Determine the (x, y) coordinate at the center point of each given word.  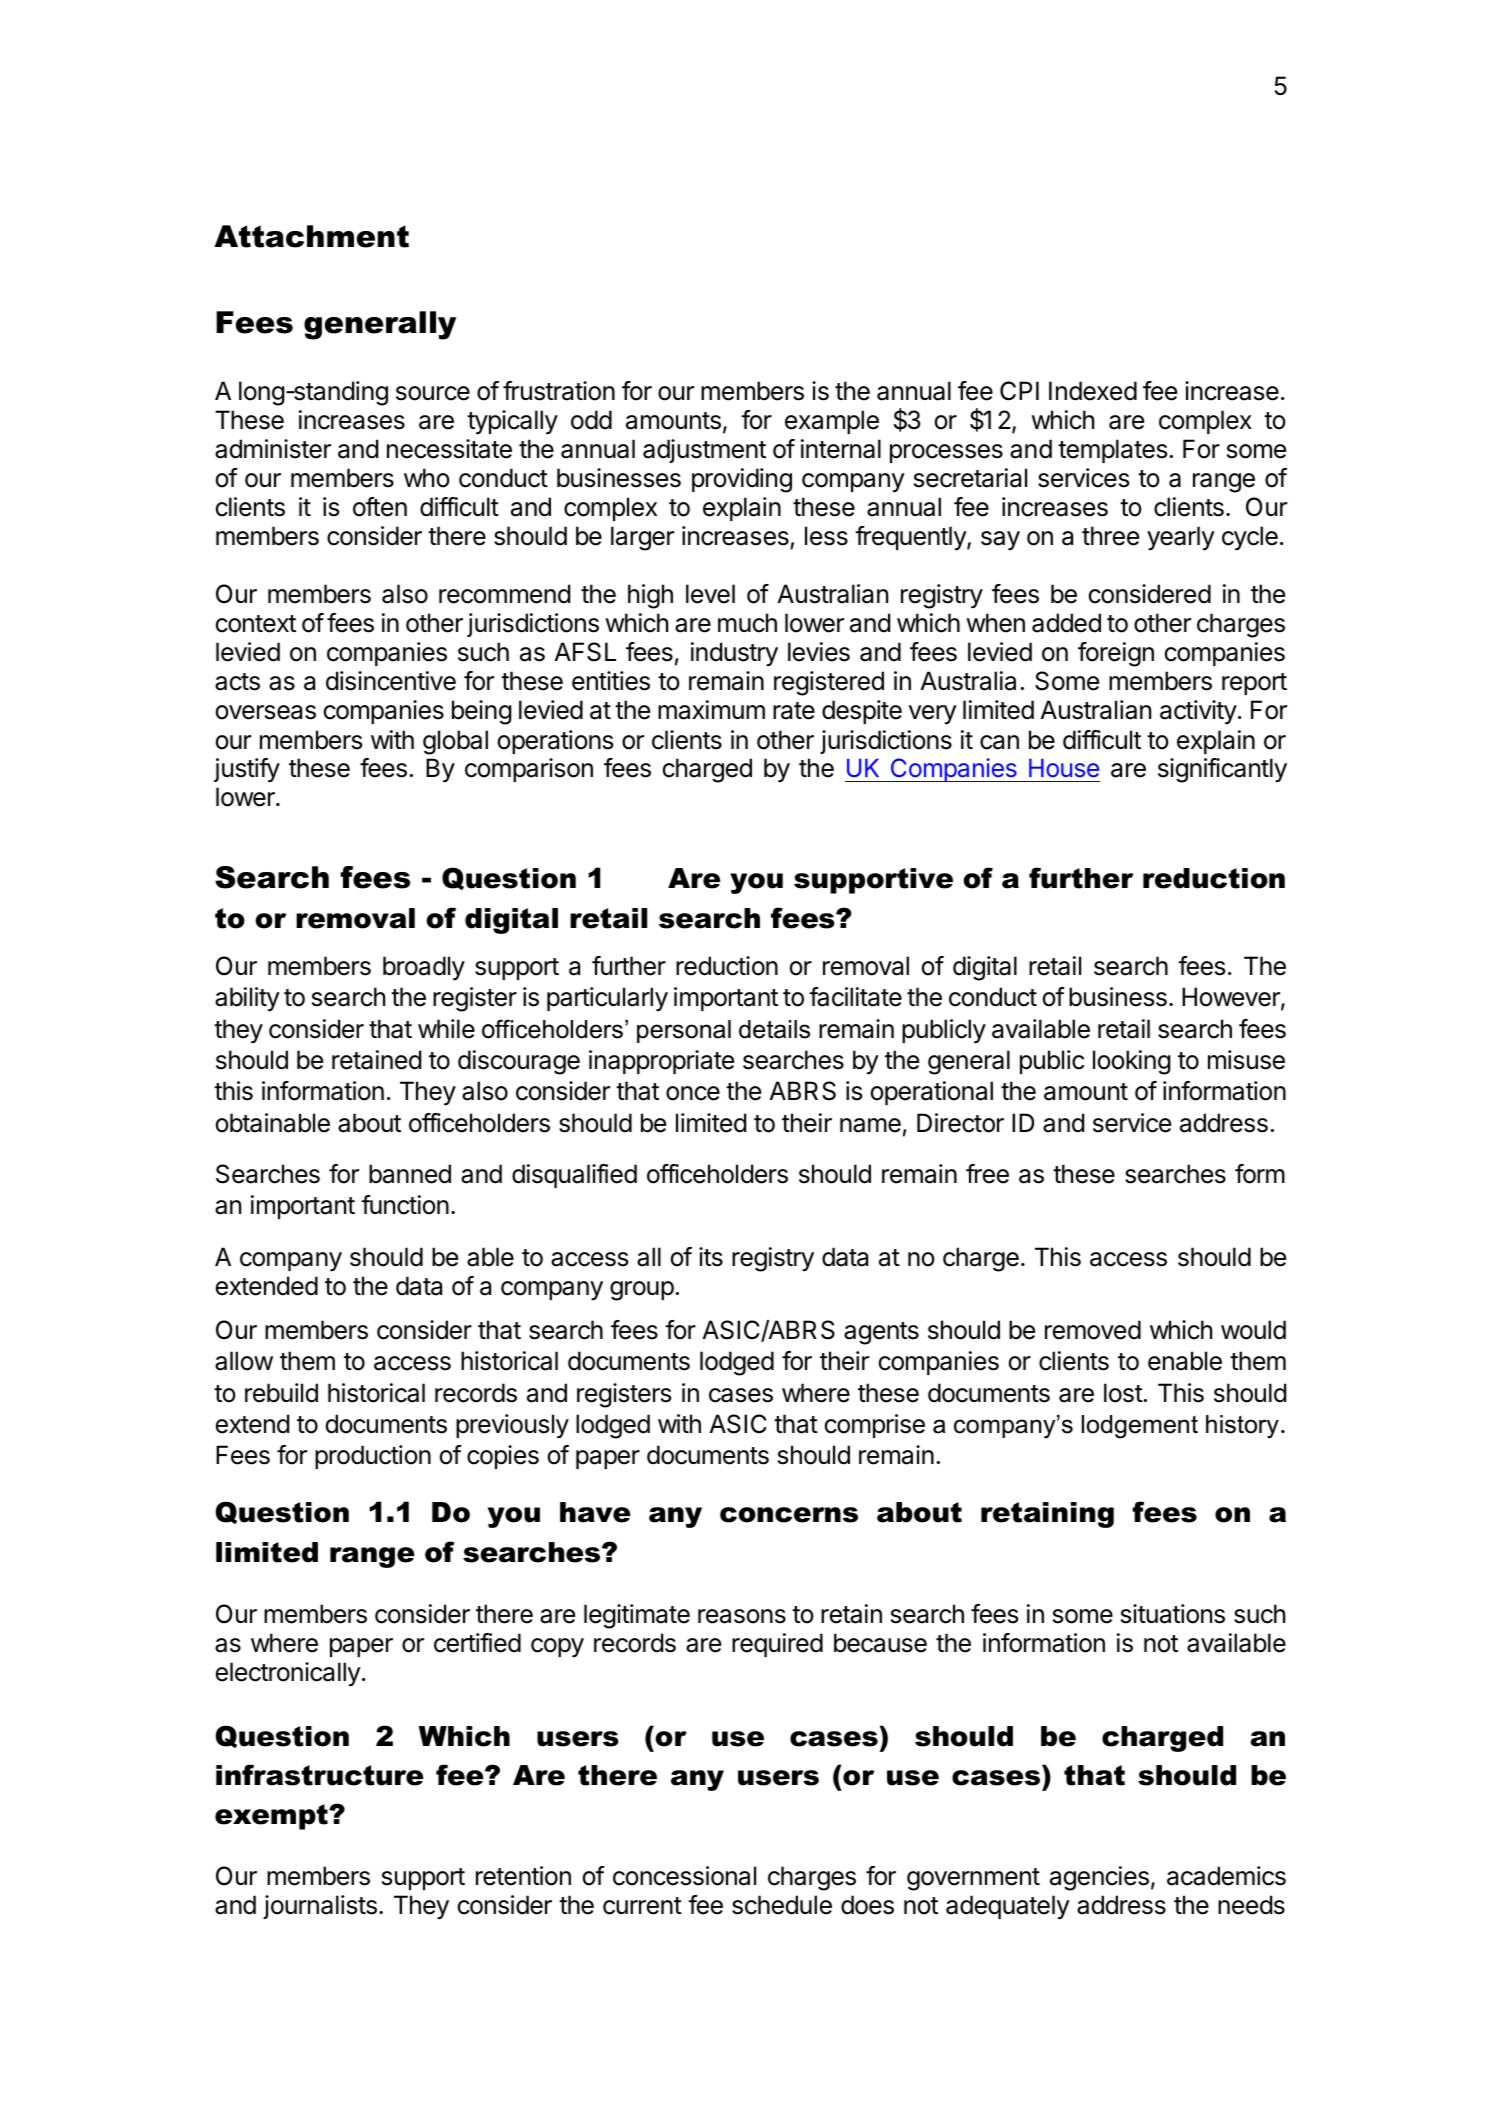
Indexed (1093, 391)
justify (247, 770)
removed (1093, 1330)
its (711, 1257)
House (1064, 768)
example (832, 422)
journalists (320, 1907)
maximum (711, 710)
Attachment (311, 236)
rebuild (281, 1393)
